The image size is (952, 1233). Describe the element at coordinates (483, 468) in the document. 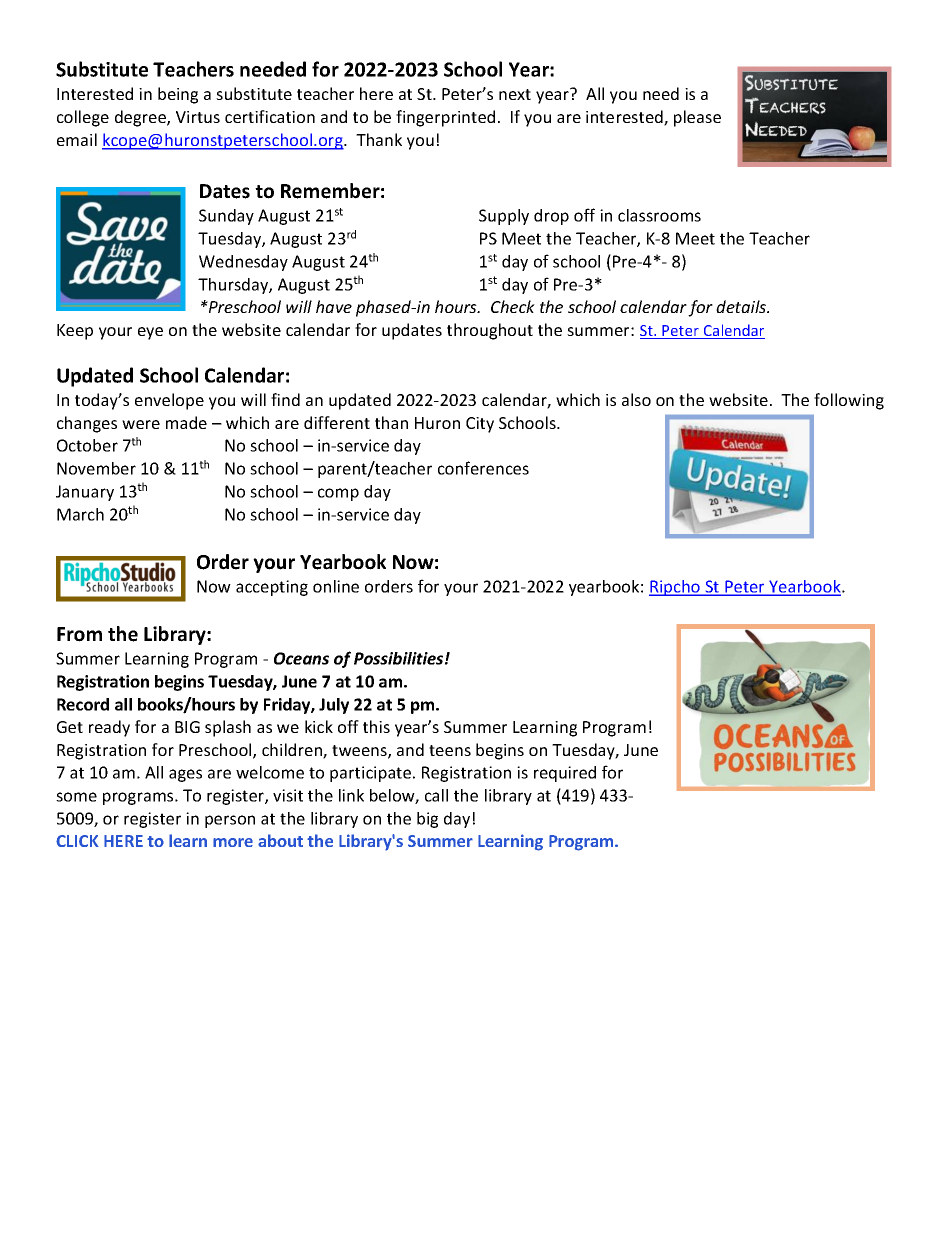

I see `conferences` at that location.
